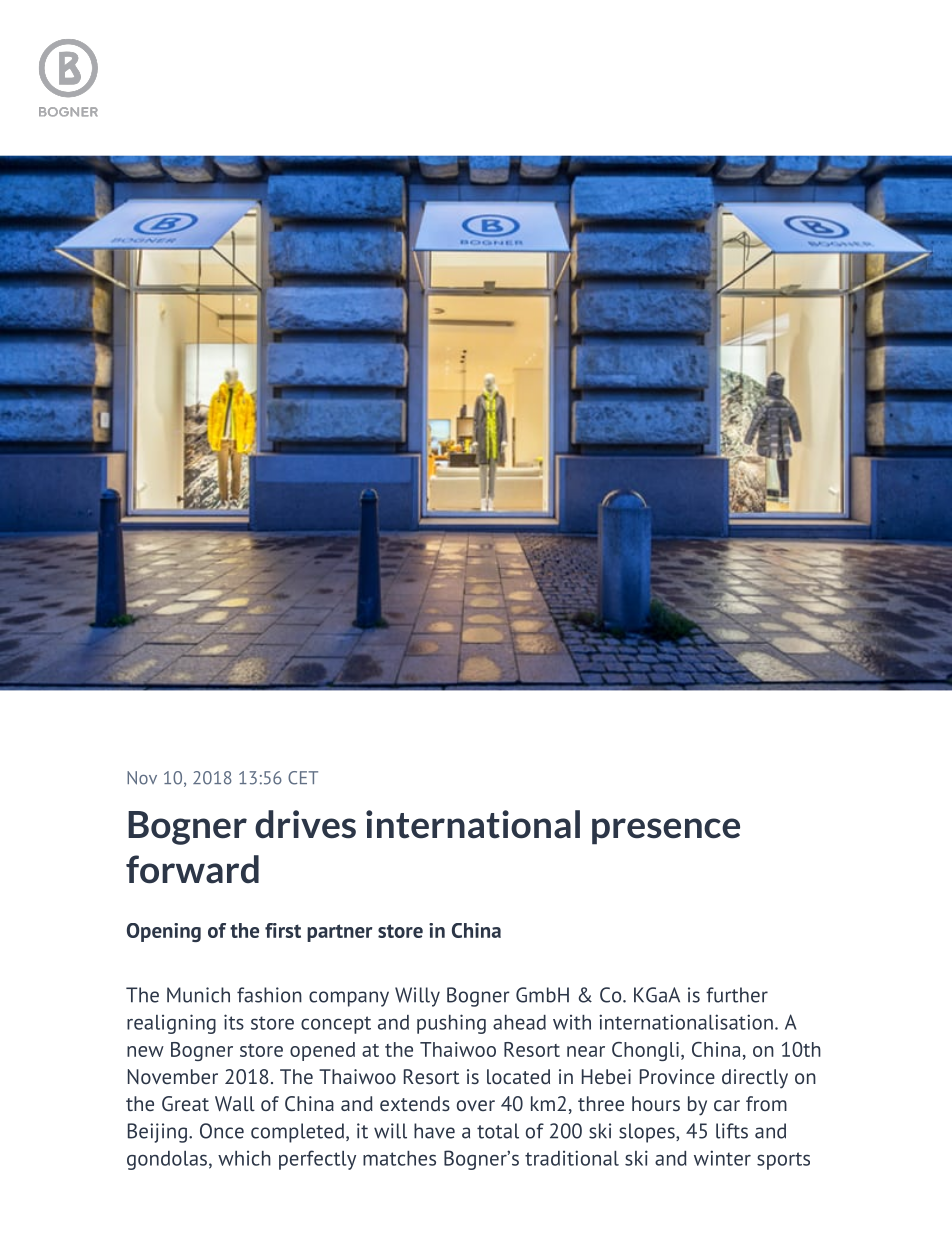  Describe the element at coordinates (305, 824) in the screenshot. I see `drives` at that location.
